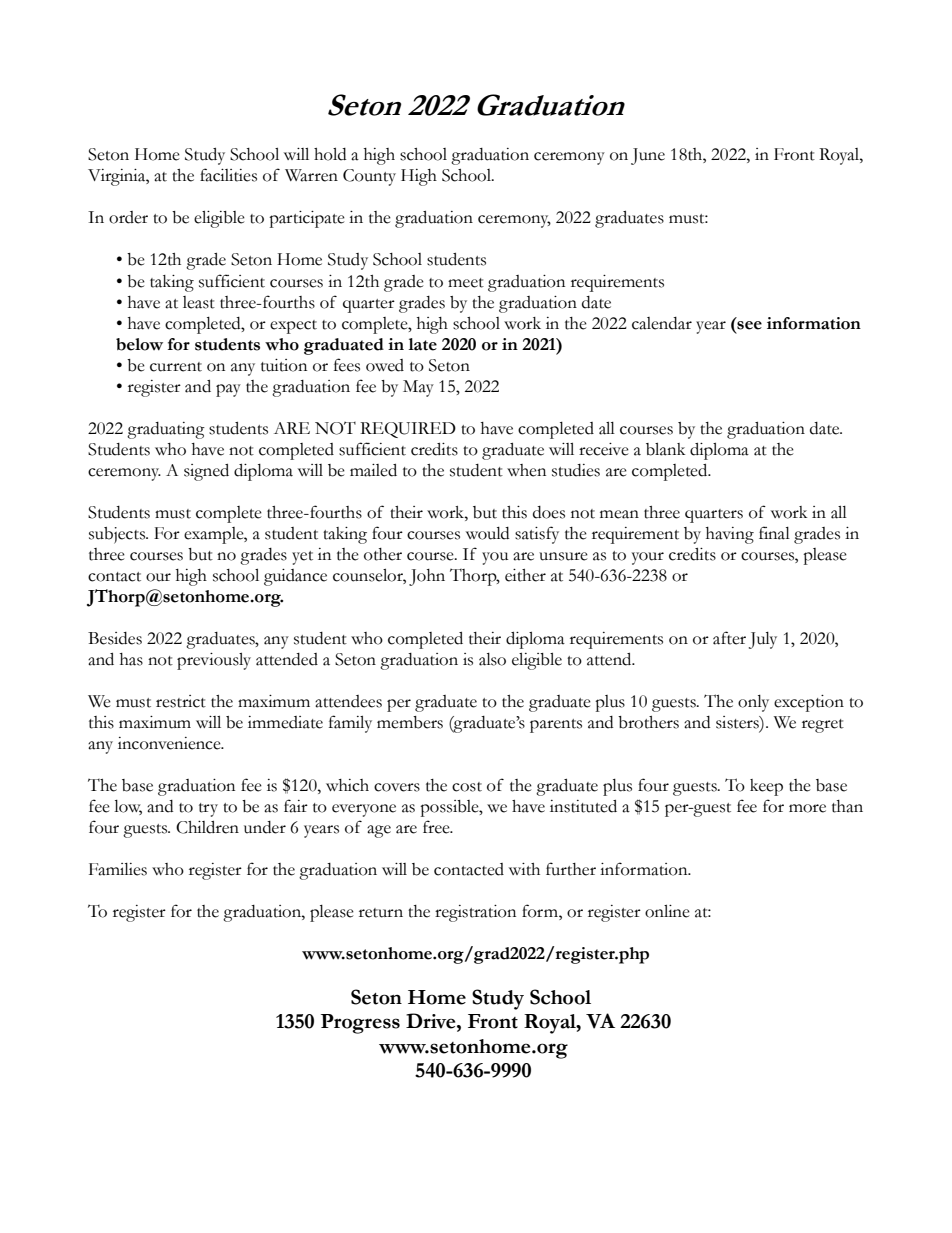 This page has height=1233, width=952. What do you see at coordinates (369, 177) in the page?
I see `County` at bounding box center [369, 177].
